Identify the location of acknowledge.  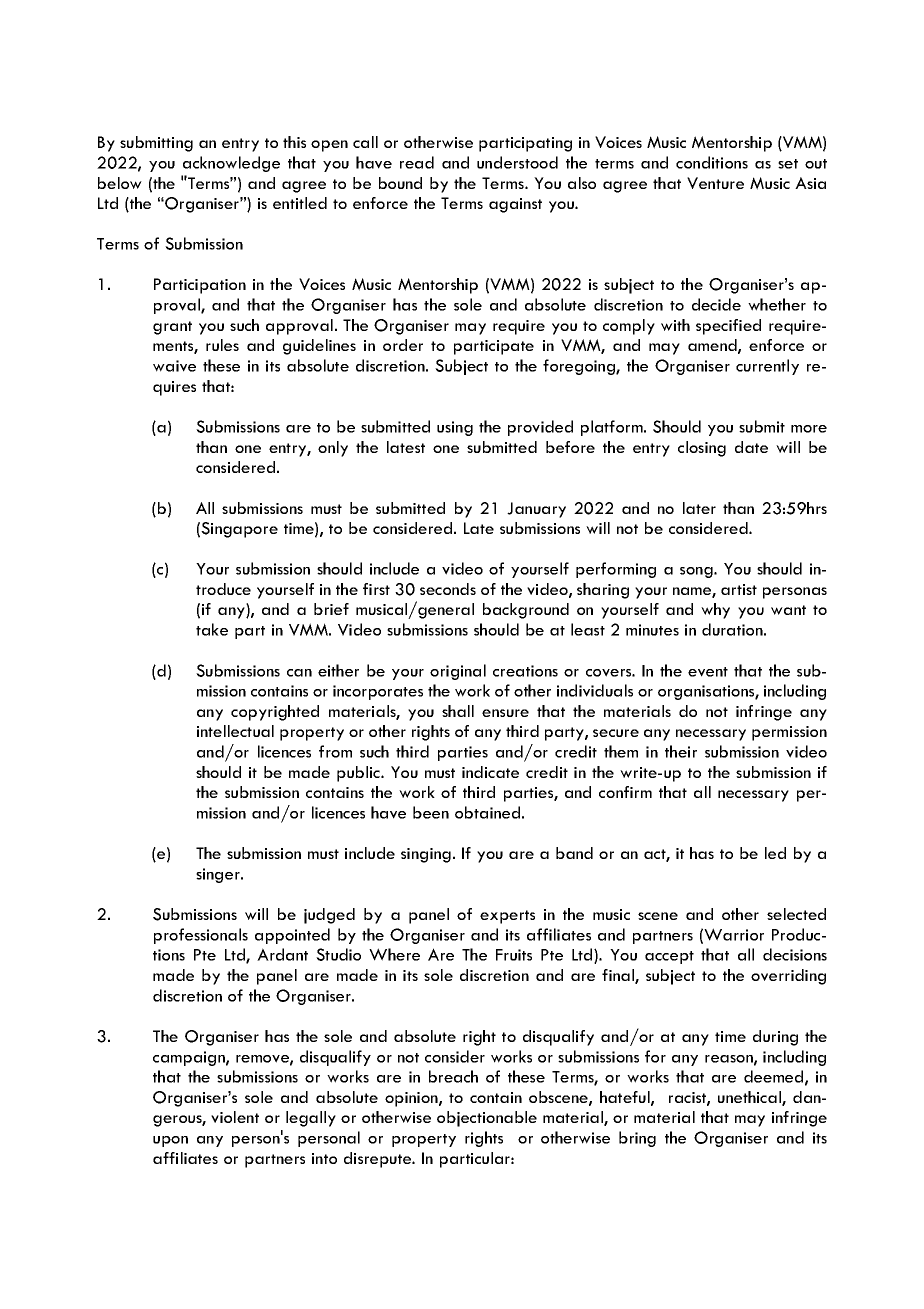
(231, 164).
